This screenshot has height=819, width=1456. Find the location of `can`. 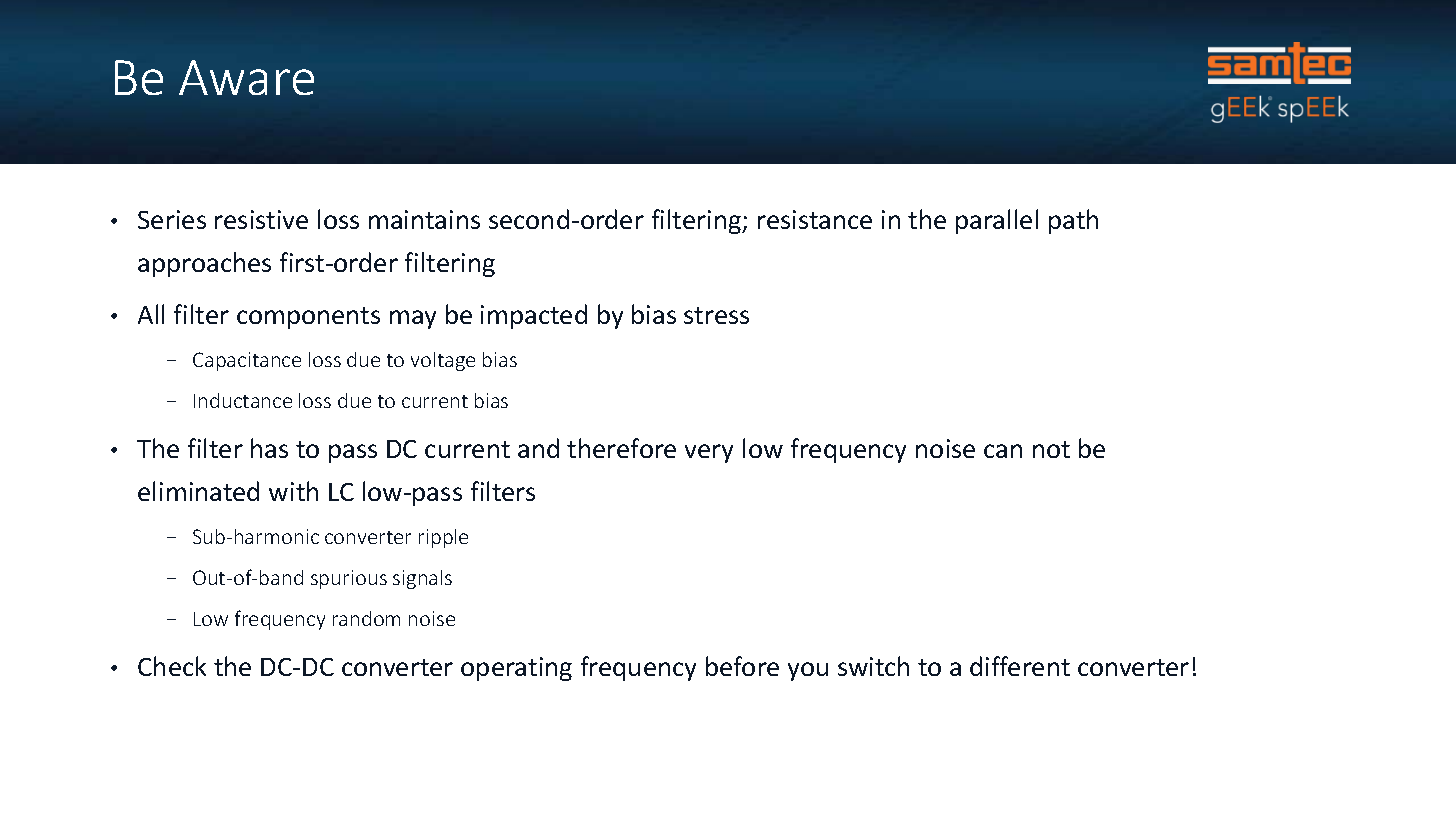

can is located at coordinates (1003, 451).
